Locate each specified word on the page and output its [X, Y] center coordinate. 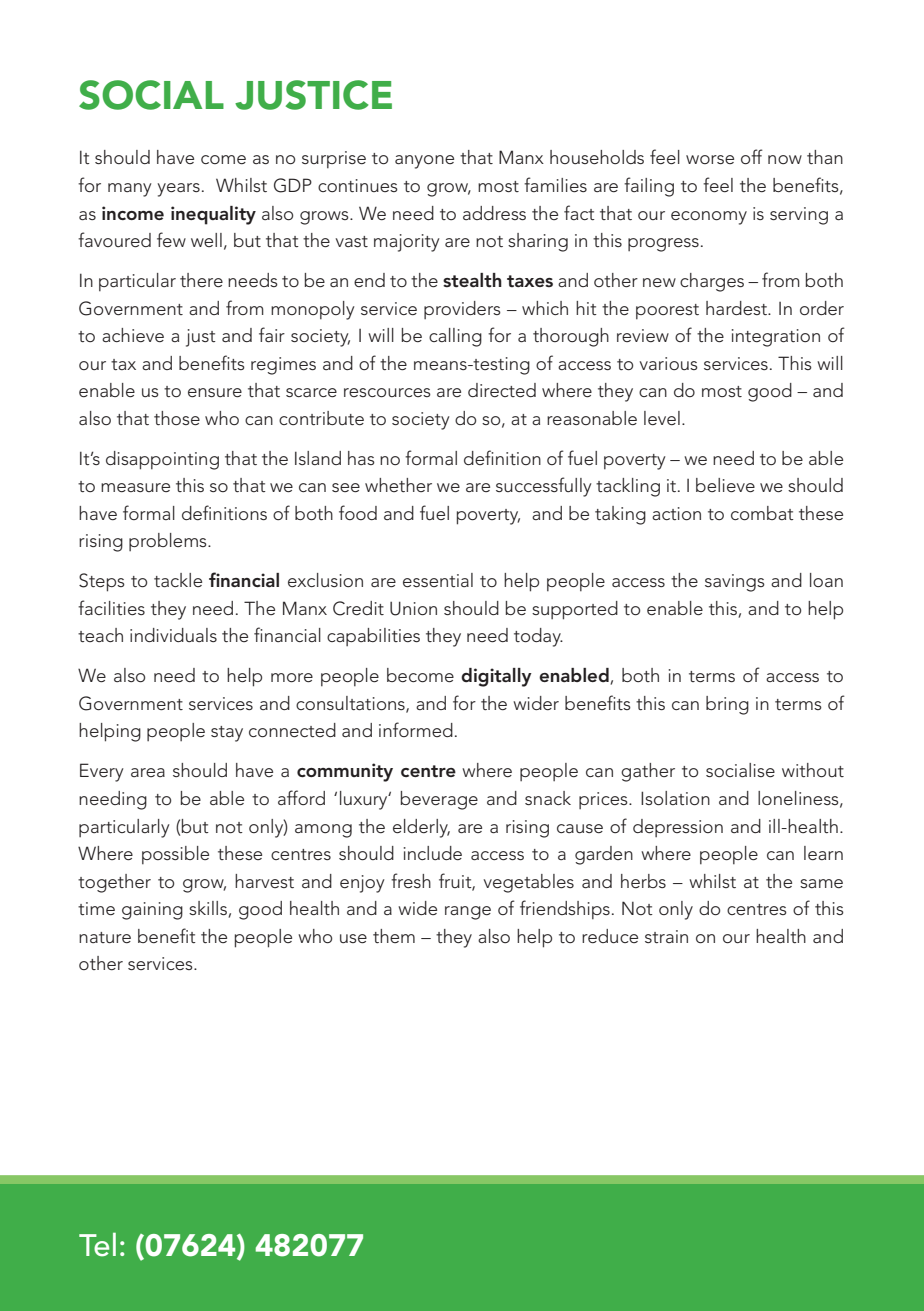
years [178, 190]
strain [666, 936]
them [394, 936]
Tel [97, 1244]
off [752, 157]
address [494, 213]
